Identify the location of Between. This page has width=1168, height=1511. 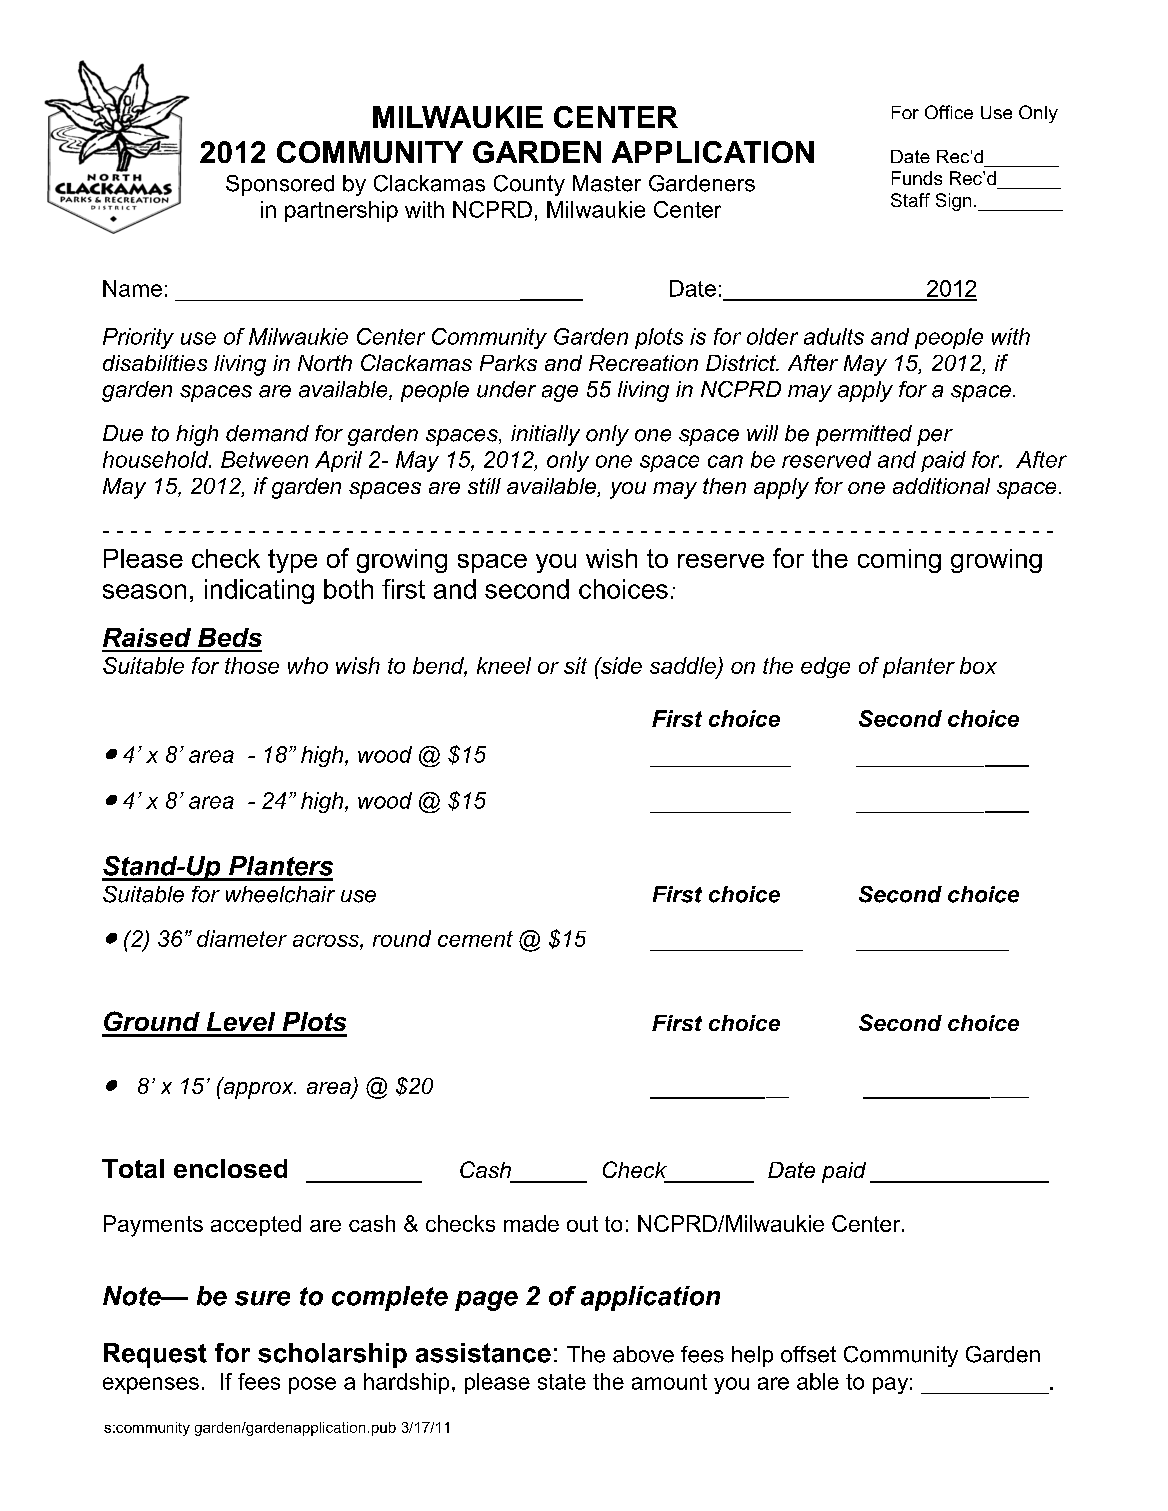
(264, 459).
